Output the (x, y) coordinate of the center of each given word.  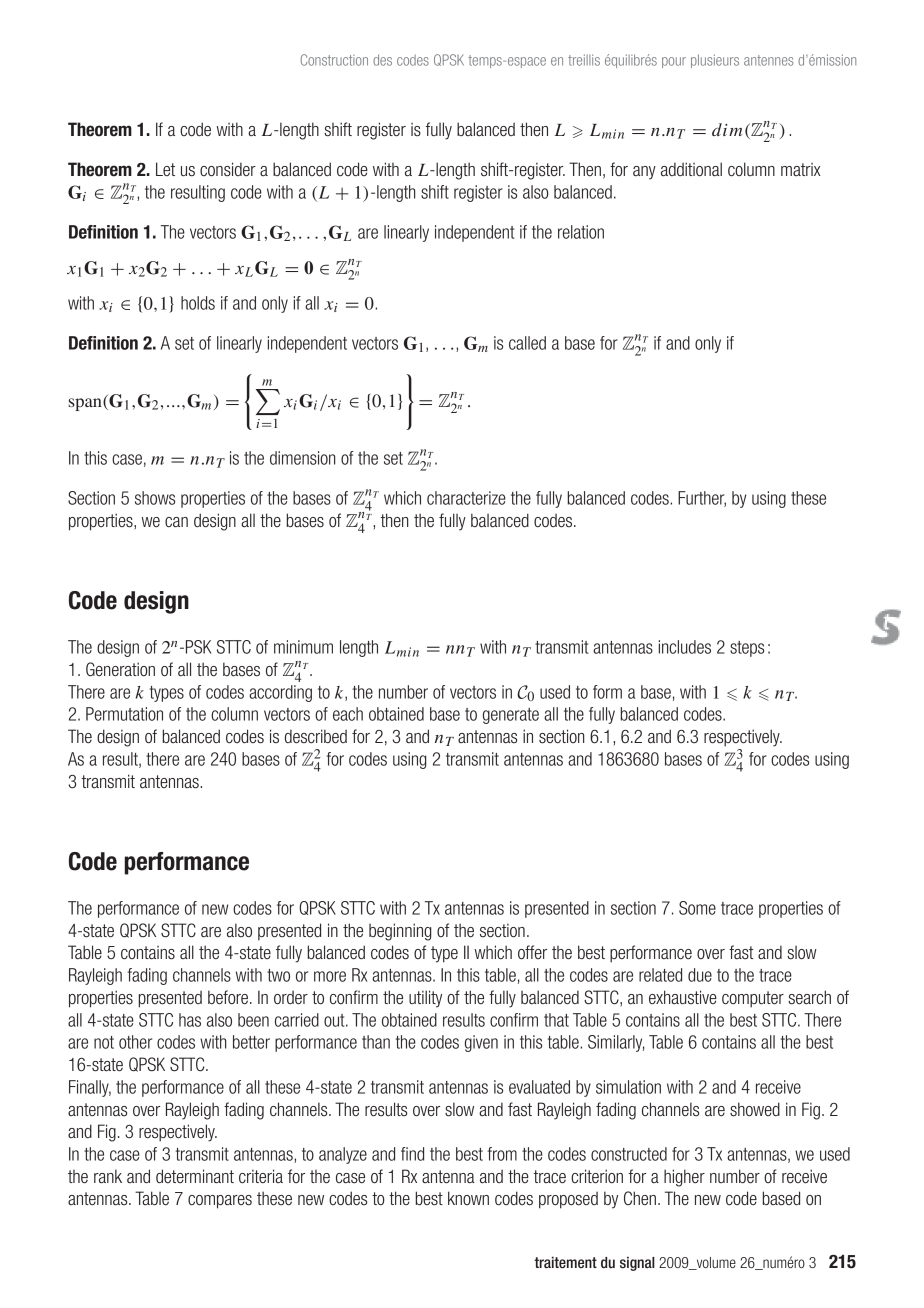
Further (702, 499)
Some (697, 908)
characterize (466, 498)
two (278, 975)
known (468, 1198)
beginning (400, 932)
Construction (334, 60)
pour (674, 62)
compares (220, 1202)
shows (155, 498)
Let (165, 169)
